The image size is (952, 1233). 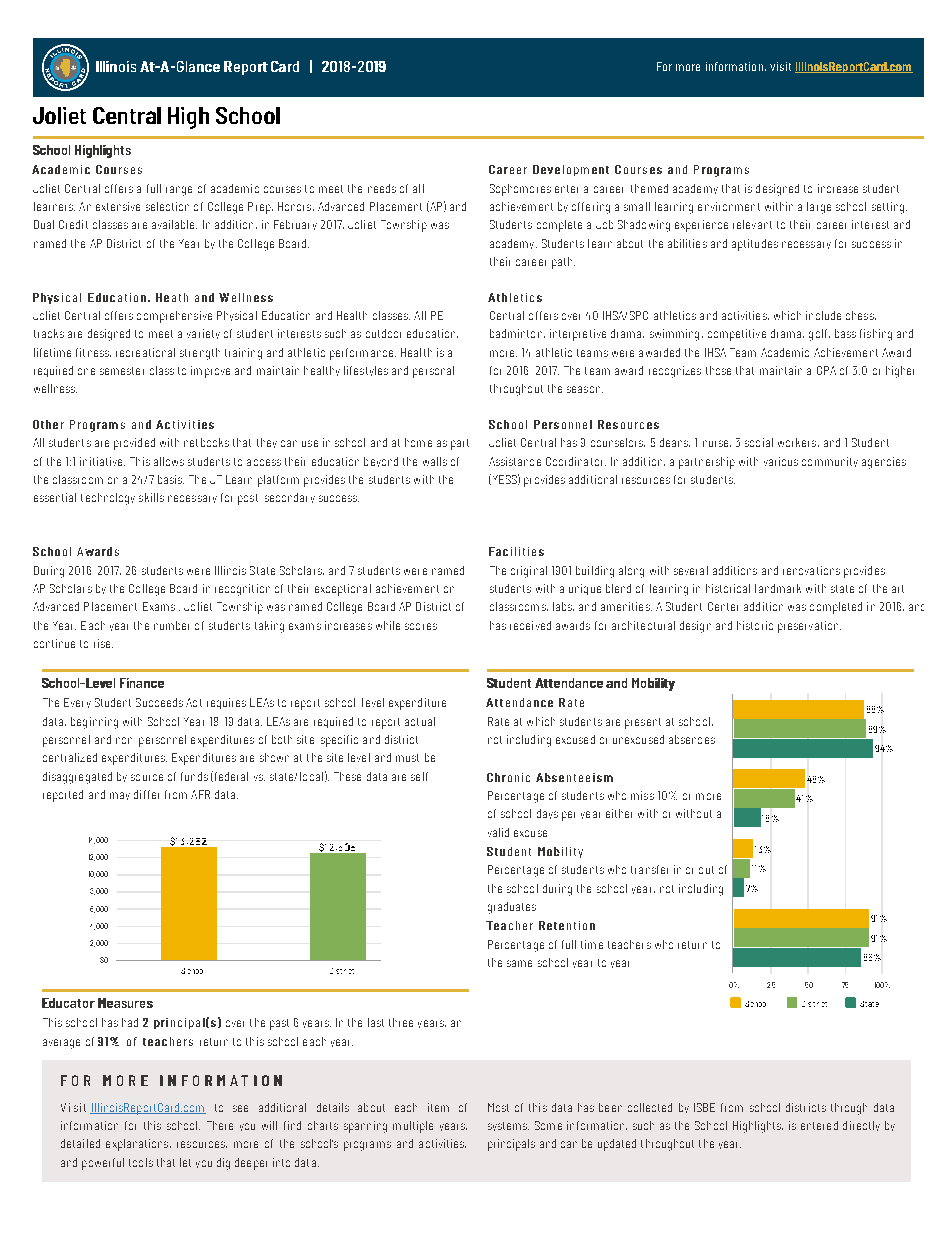 I want to click on technology, so click(x=108, y=499).
